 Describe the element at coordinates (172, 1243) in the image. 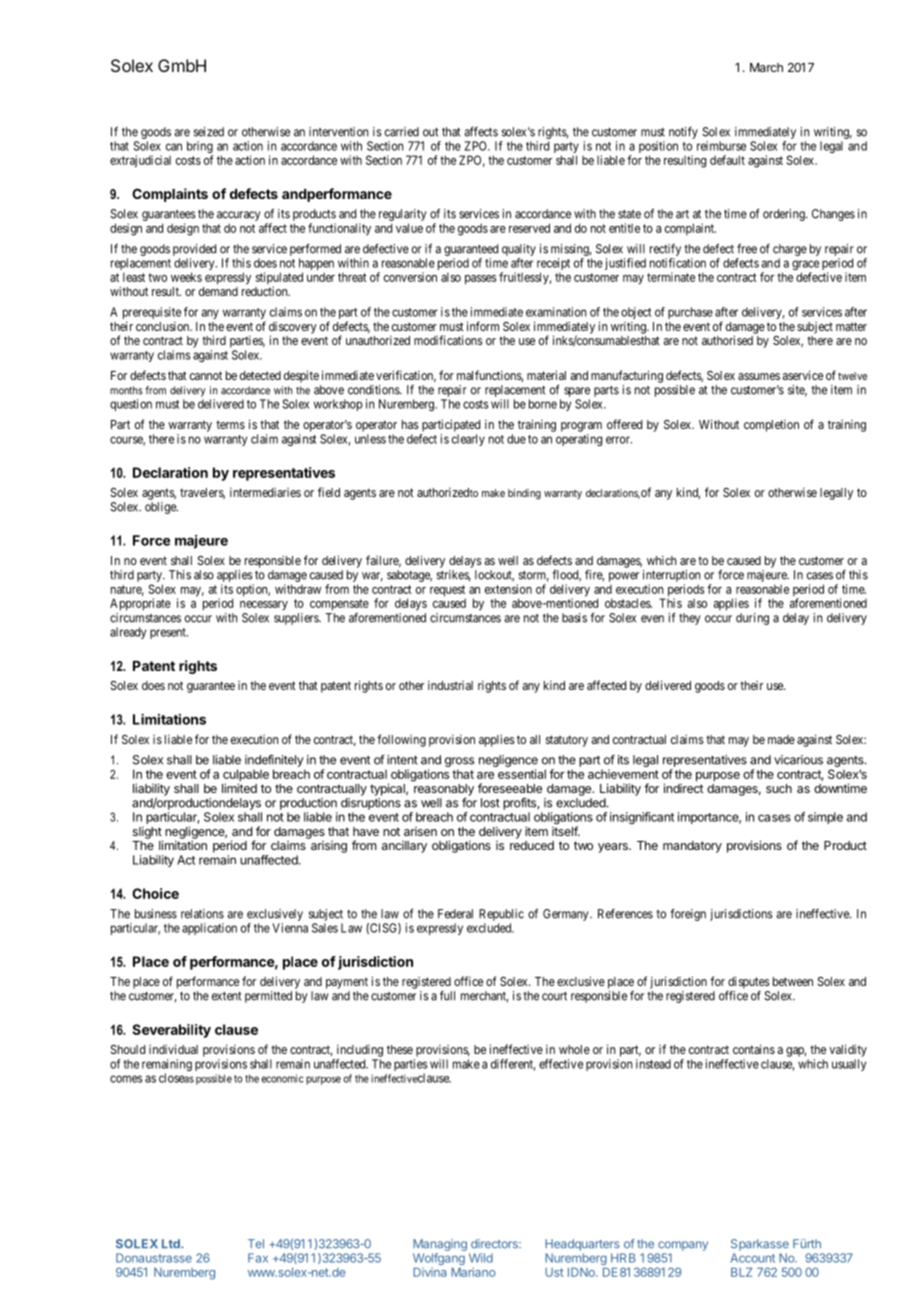

I see `Ltd` at that location.
